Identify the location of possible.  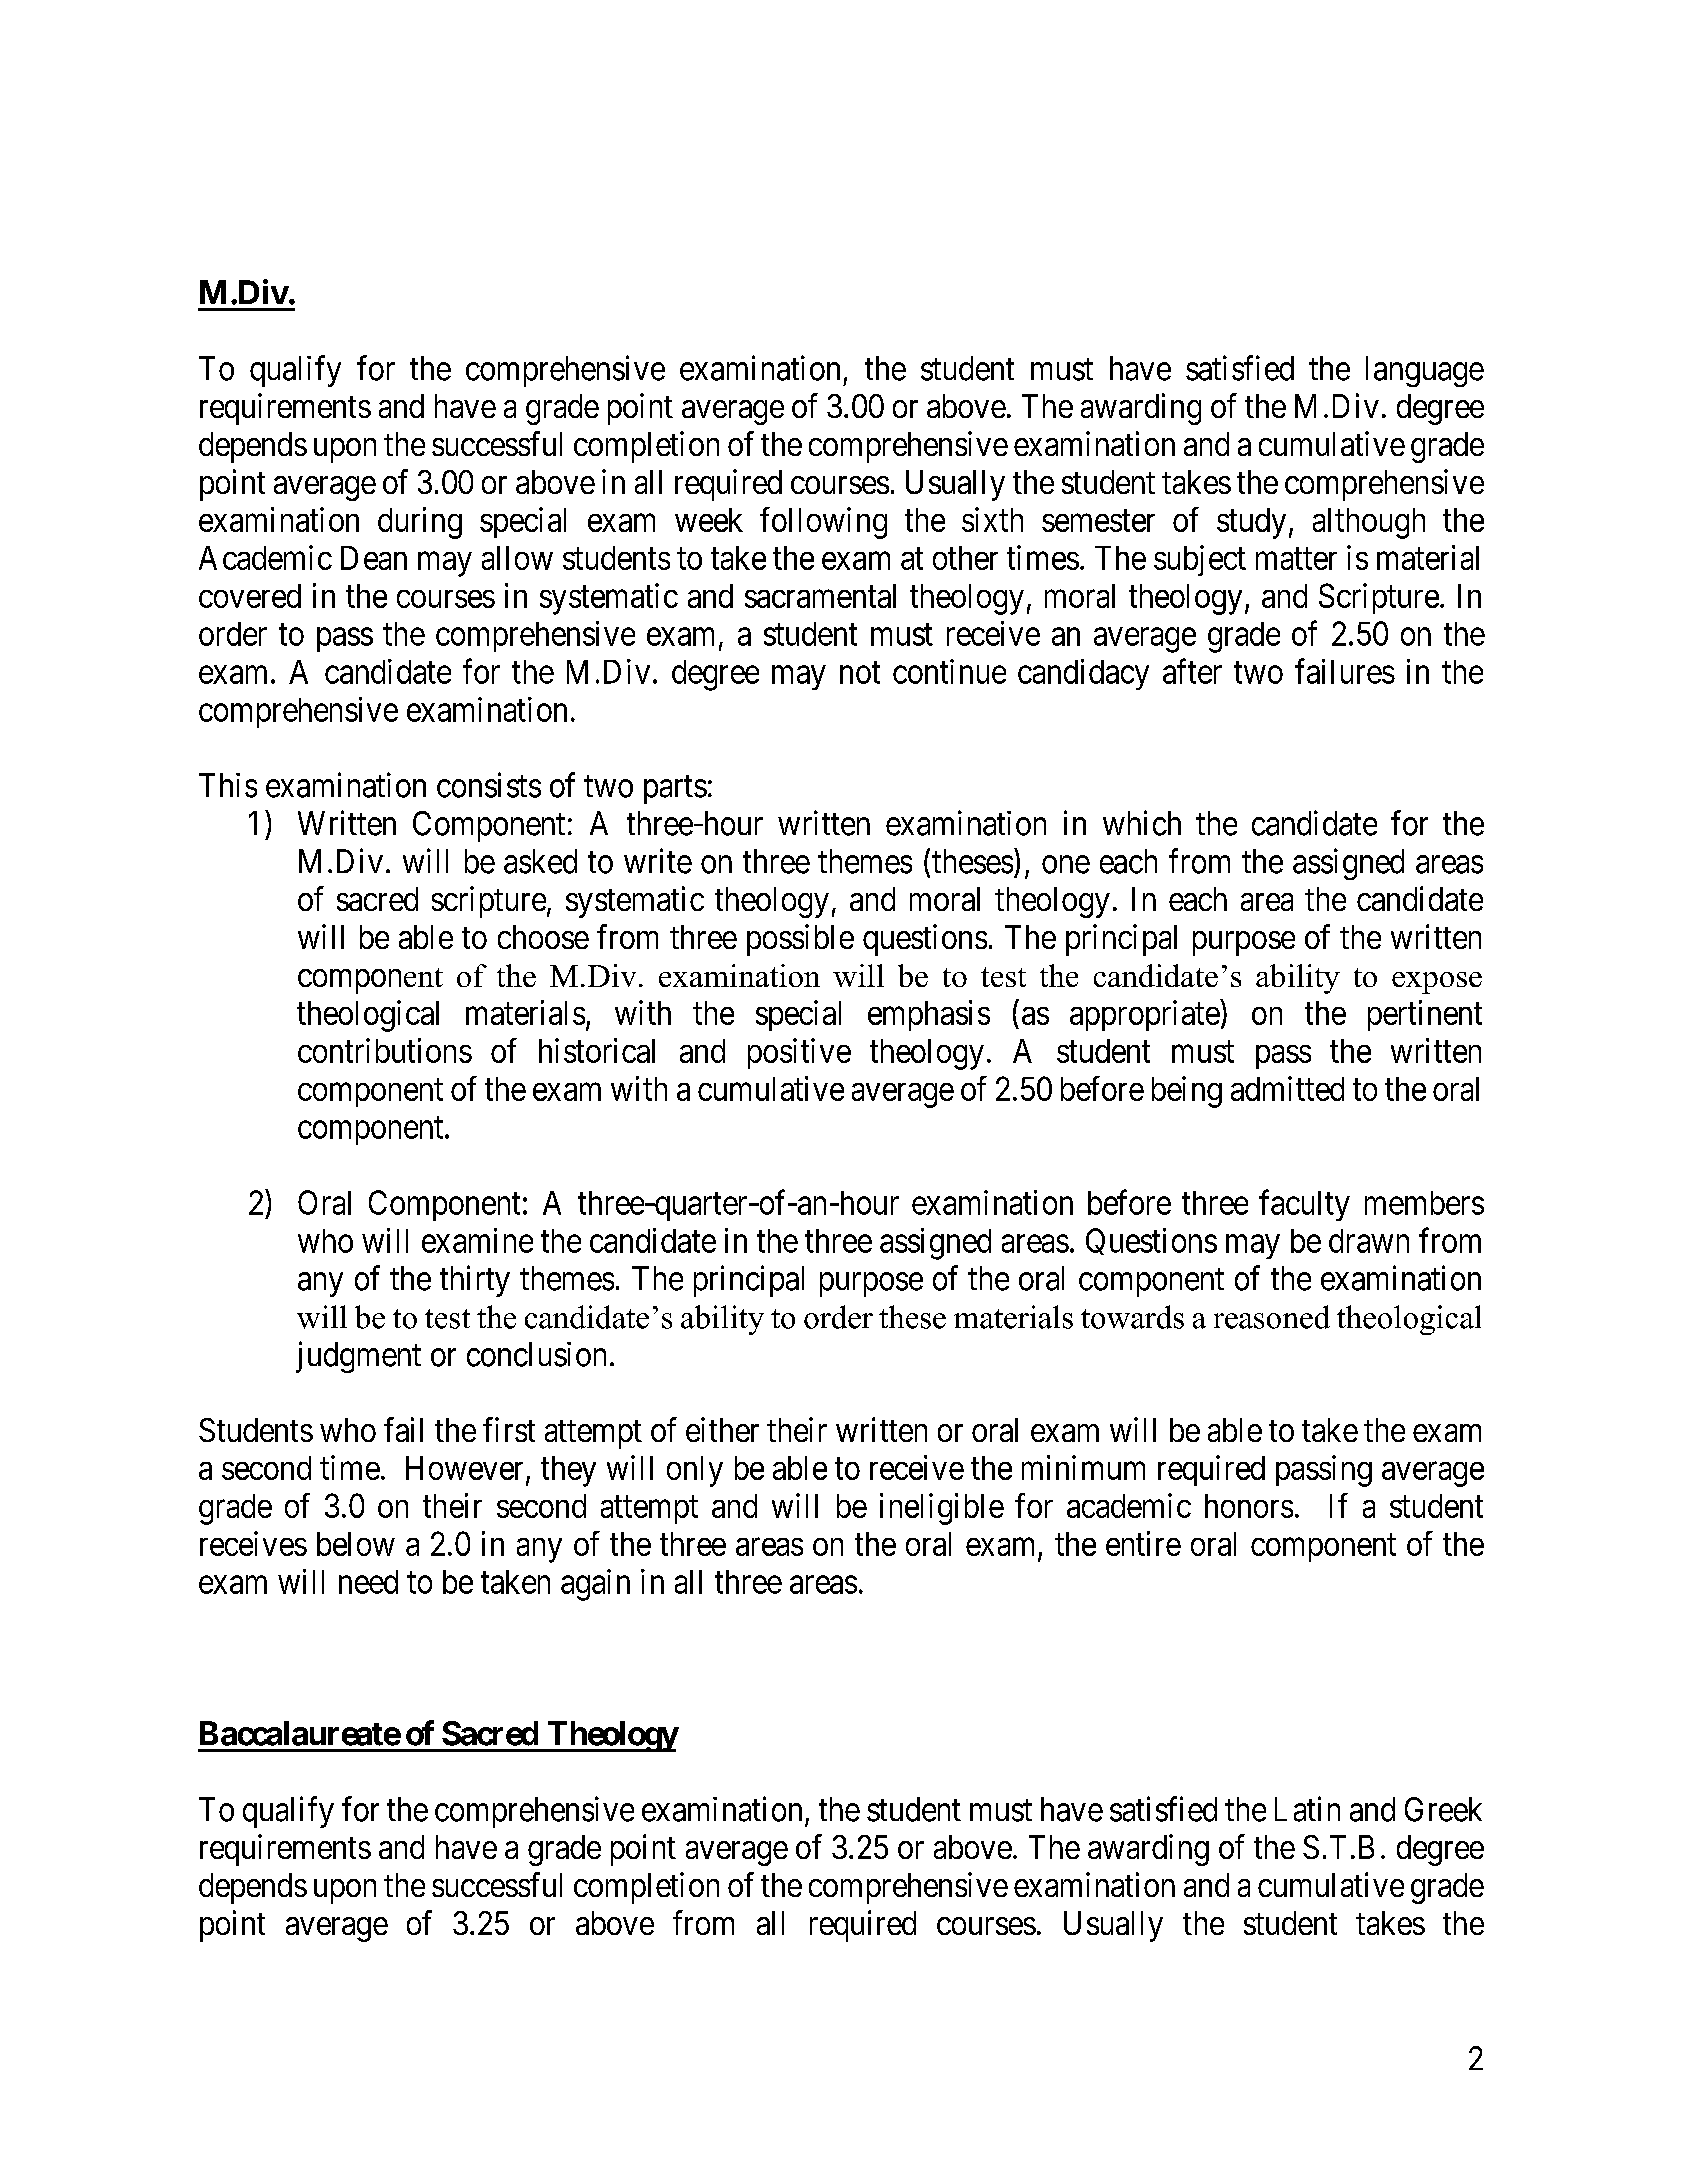
(800, 940).
